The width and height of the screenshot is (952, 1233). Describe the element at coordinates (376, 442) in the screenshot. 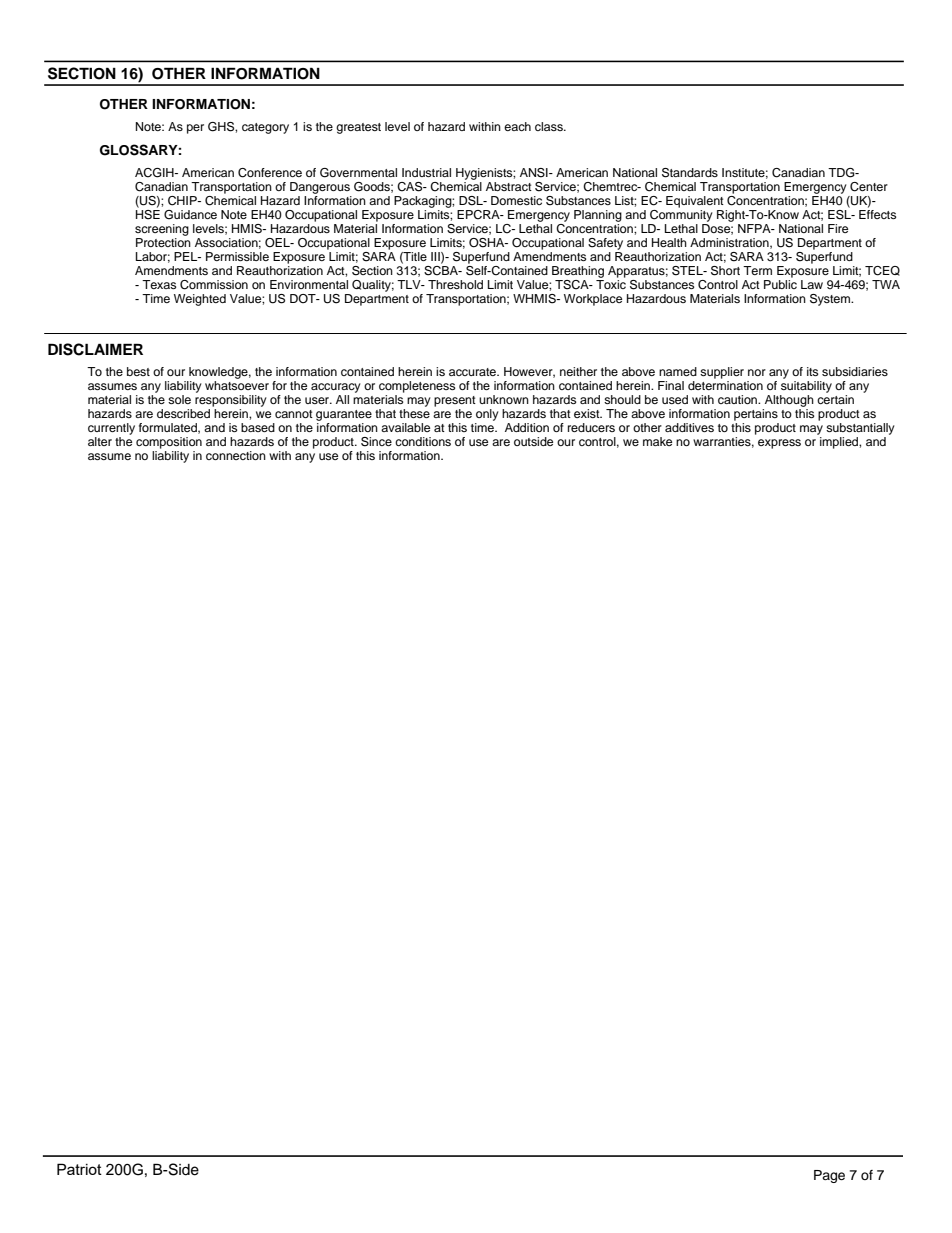

I see `Since` at that location.
